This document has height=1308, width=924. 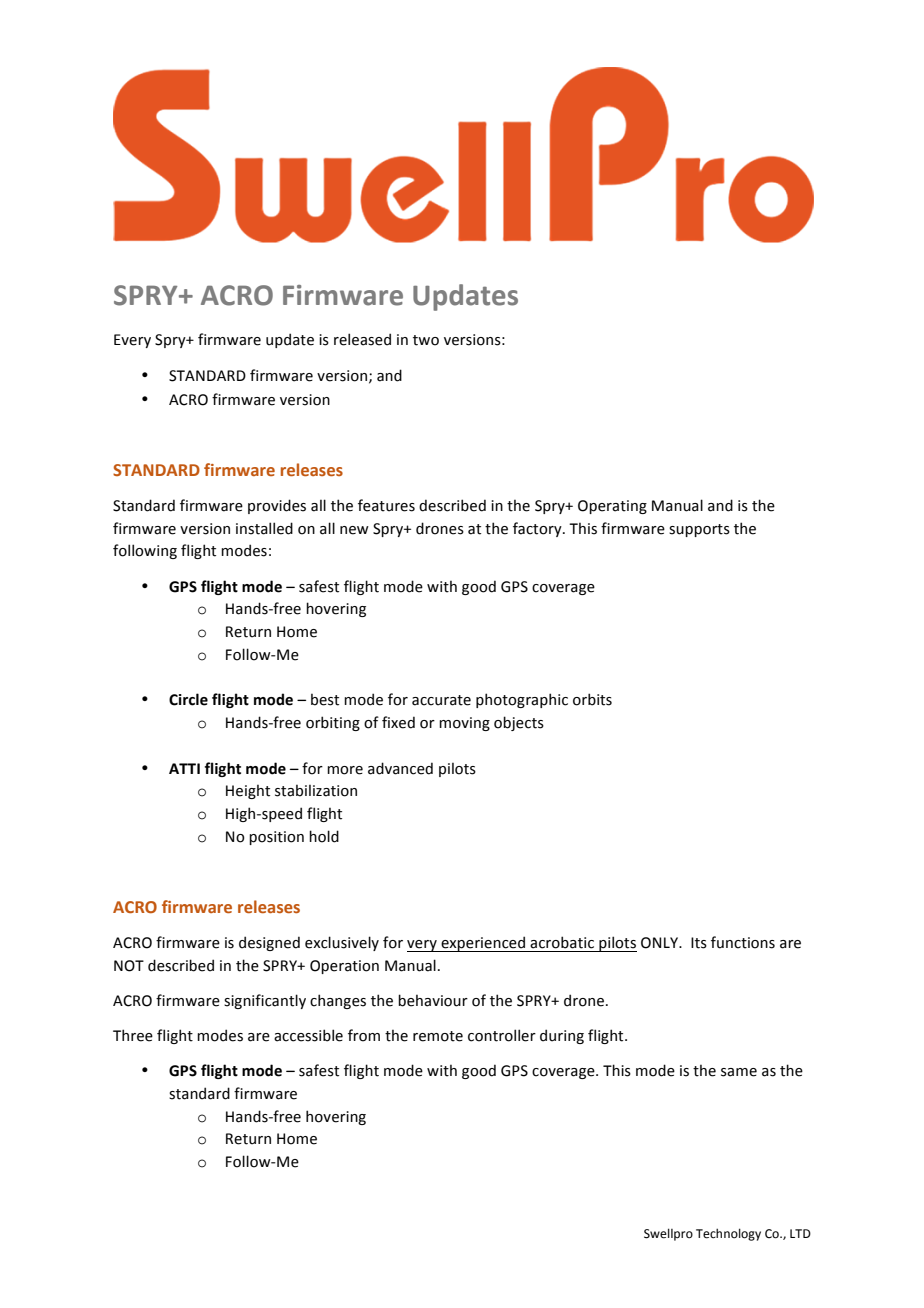 What do you see at coordinates (728, 1234) in the document?
I see `Technology` at bounding box center [728, 1234].
